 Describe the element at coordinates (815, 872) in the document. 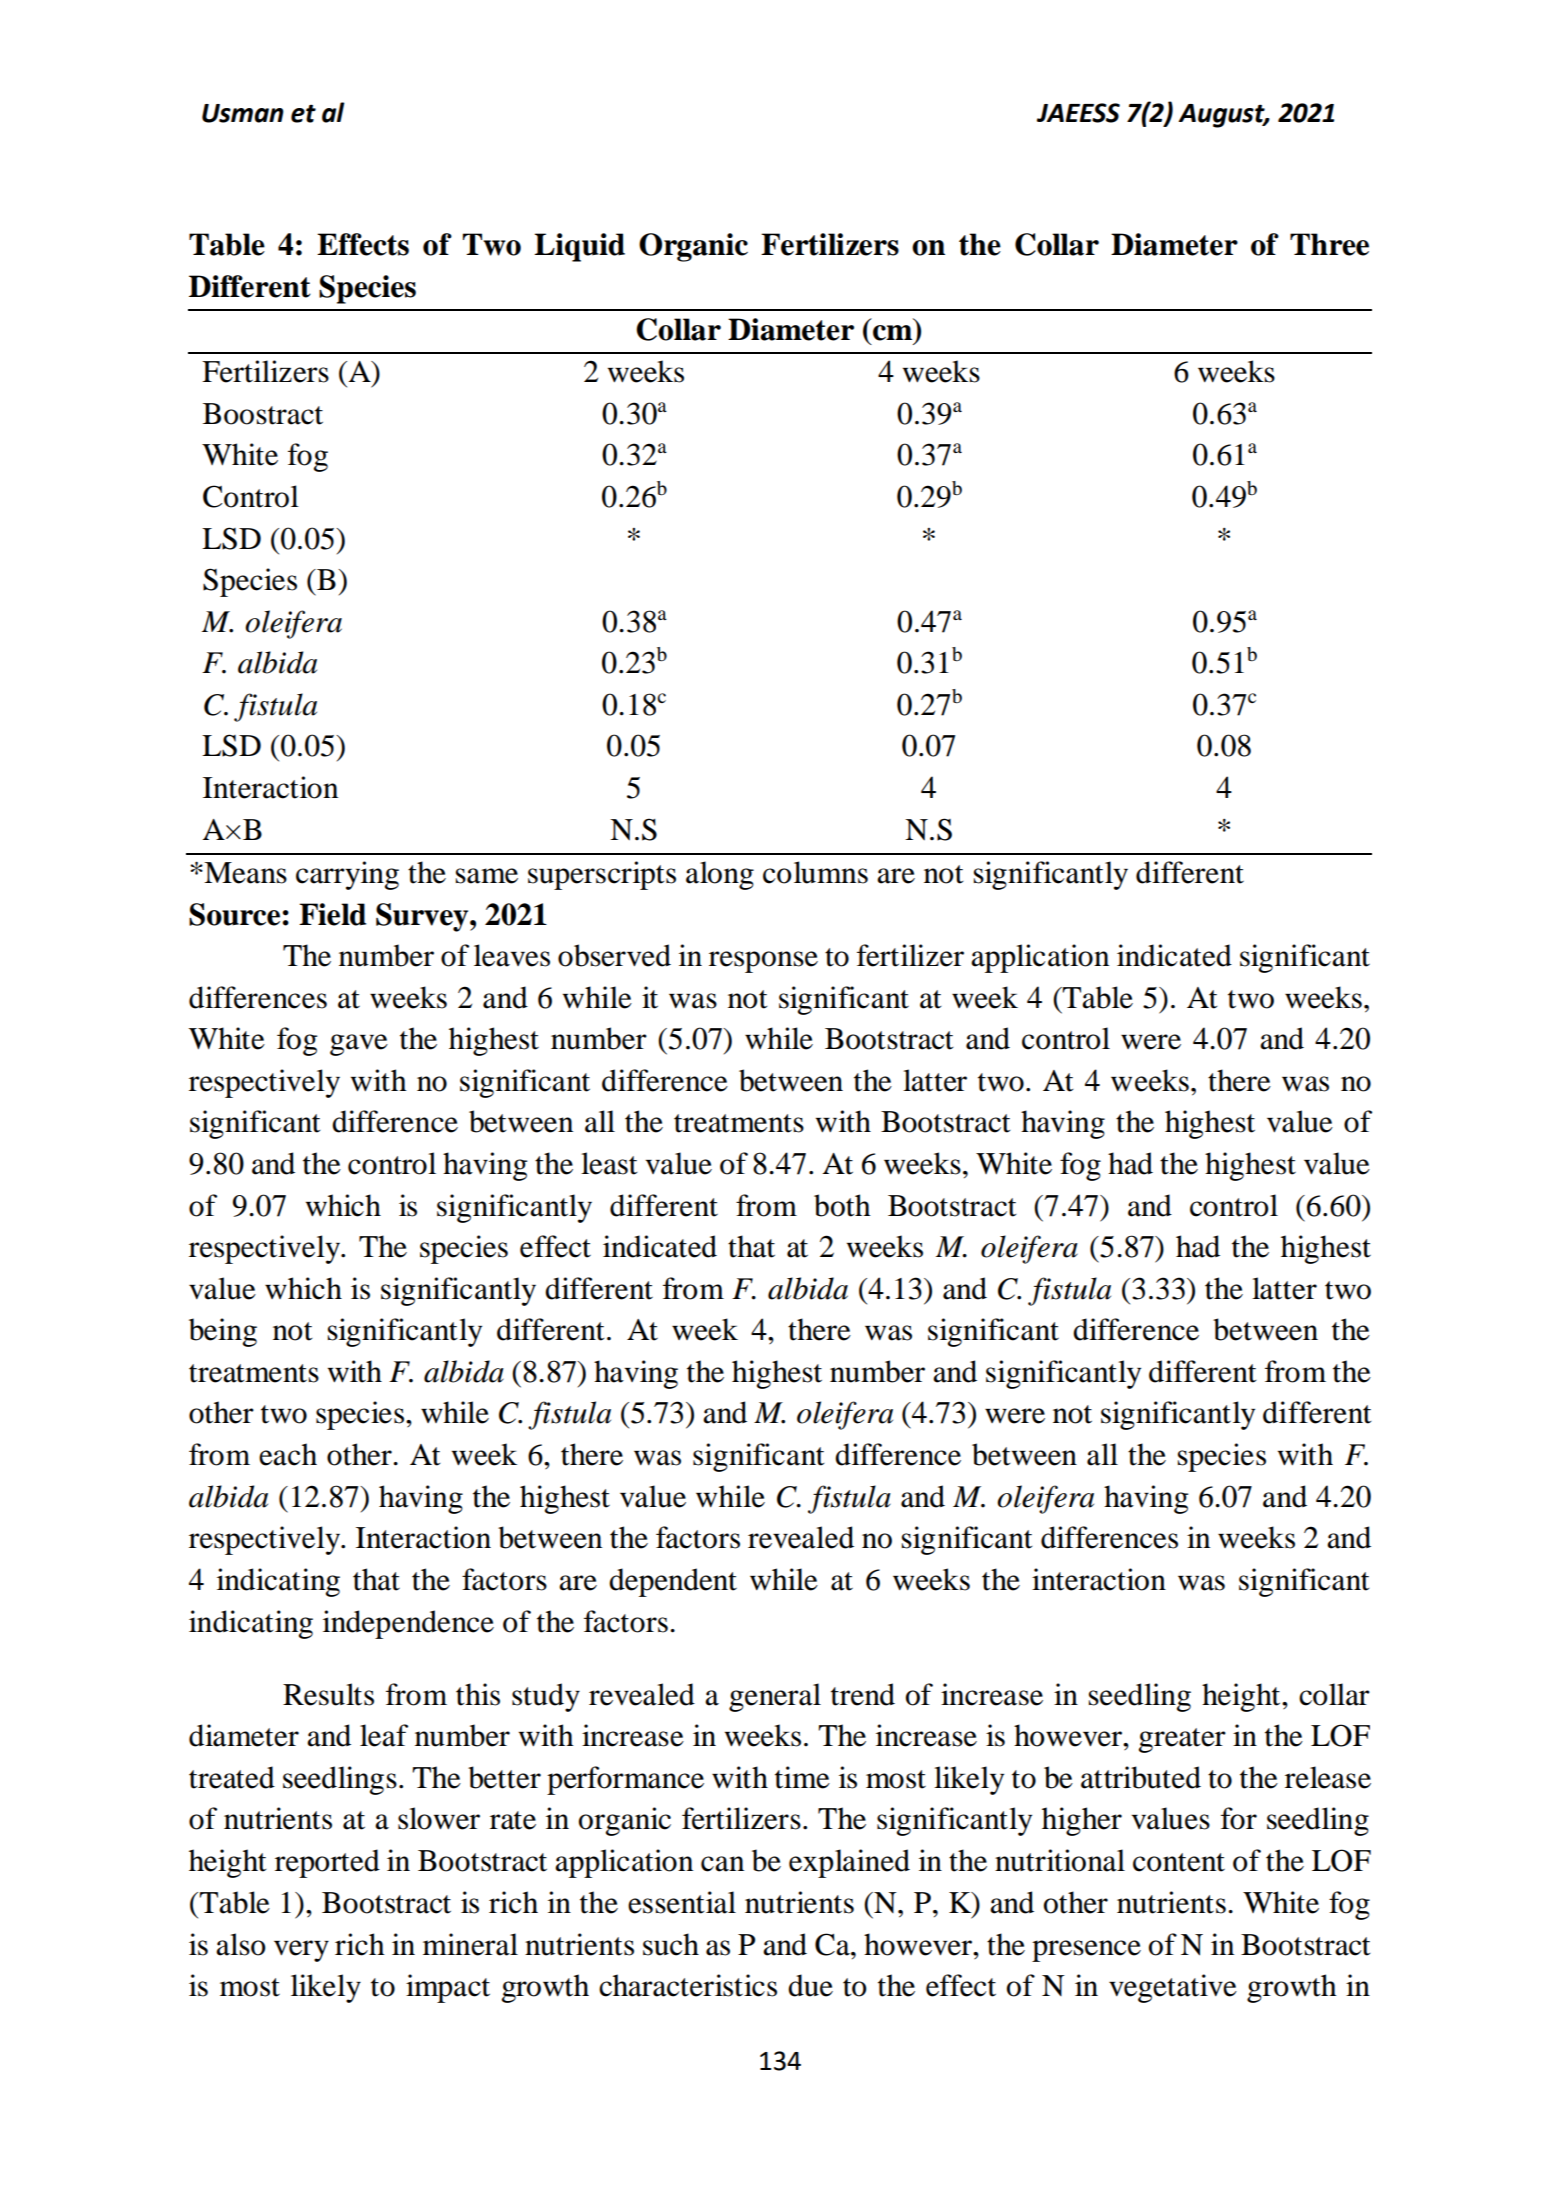

I see `columns` at that location.
